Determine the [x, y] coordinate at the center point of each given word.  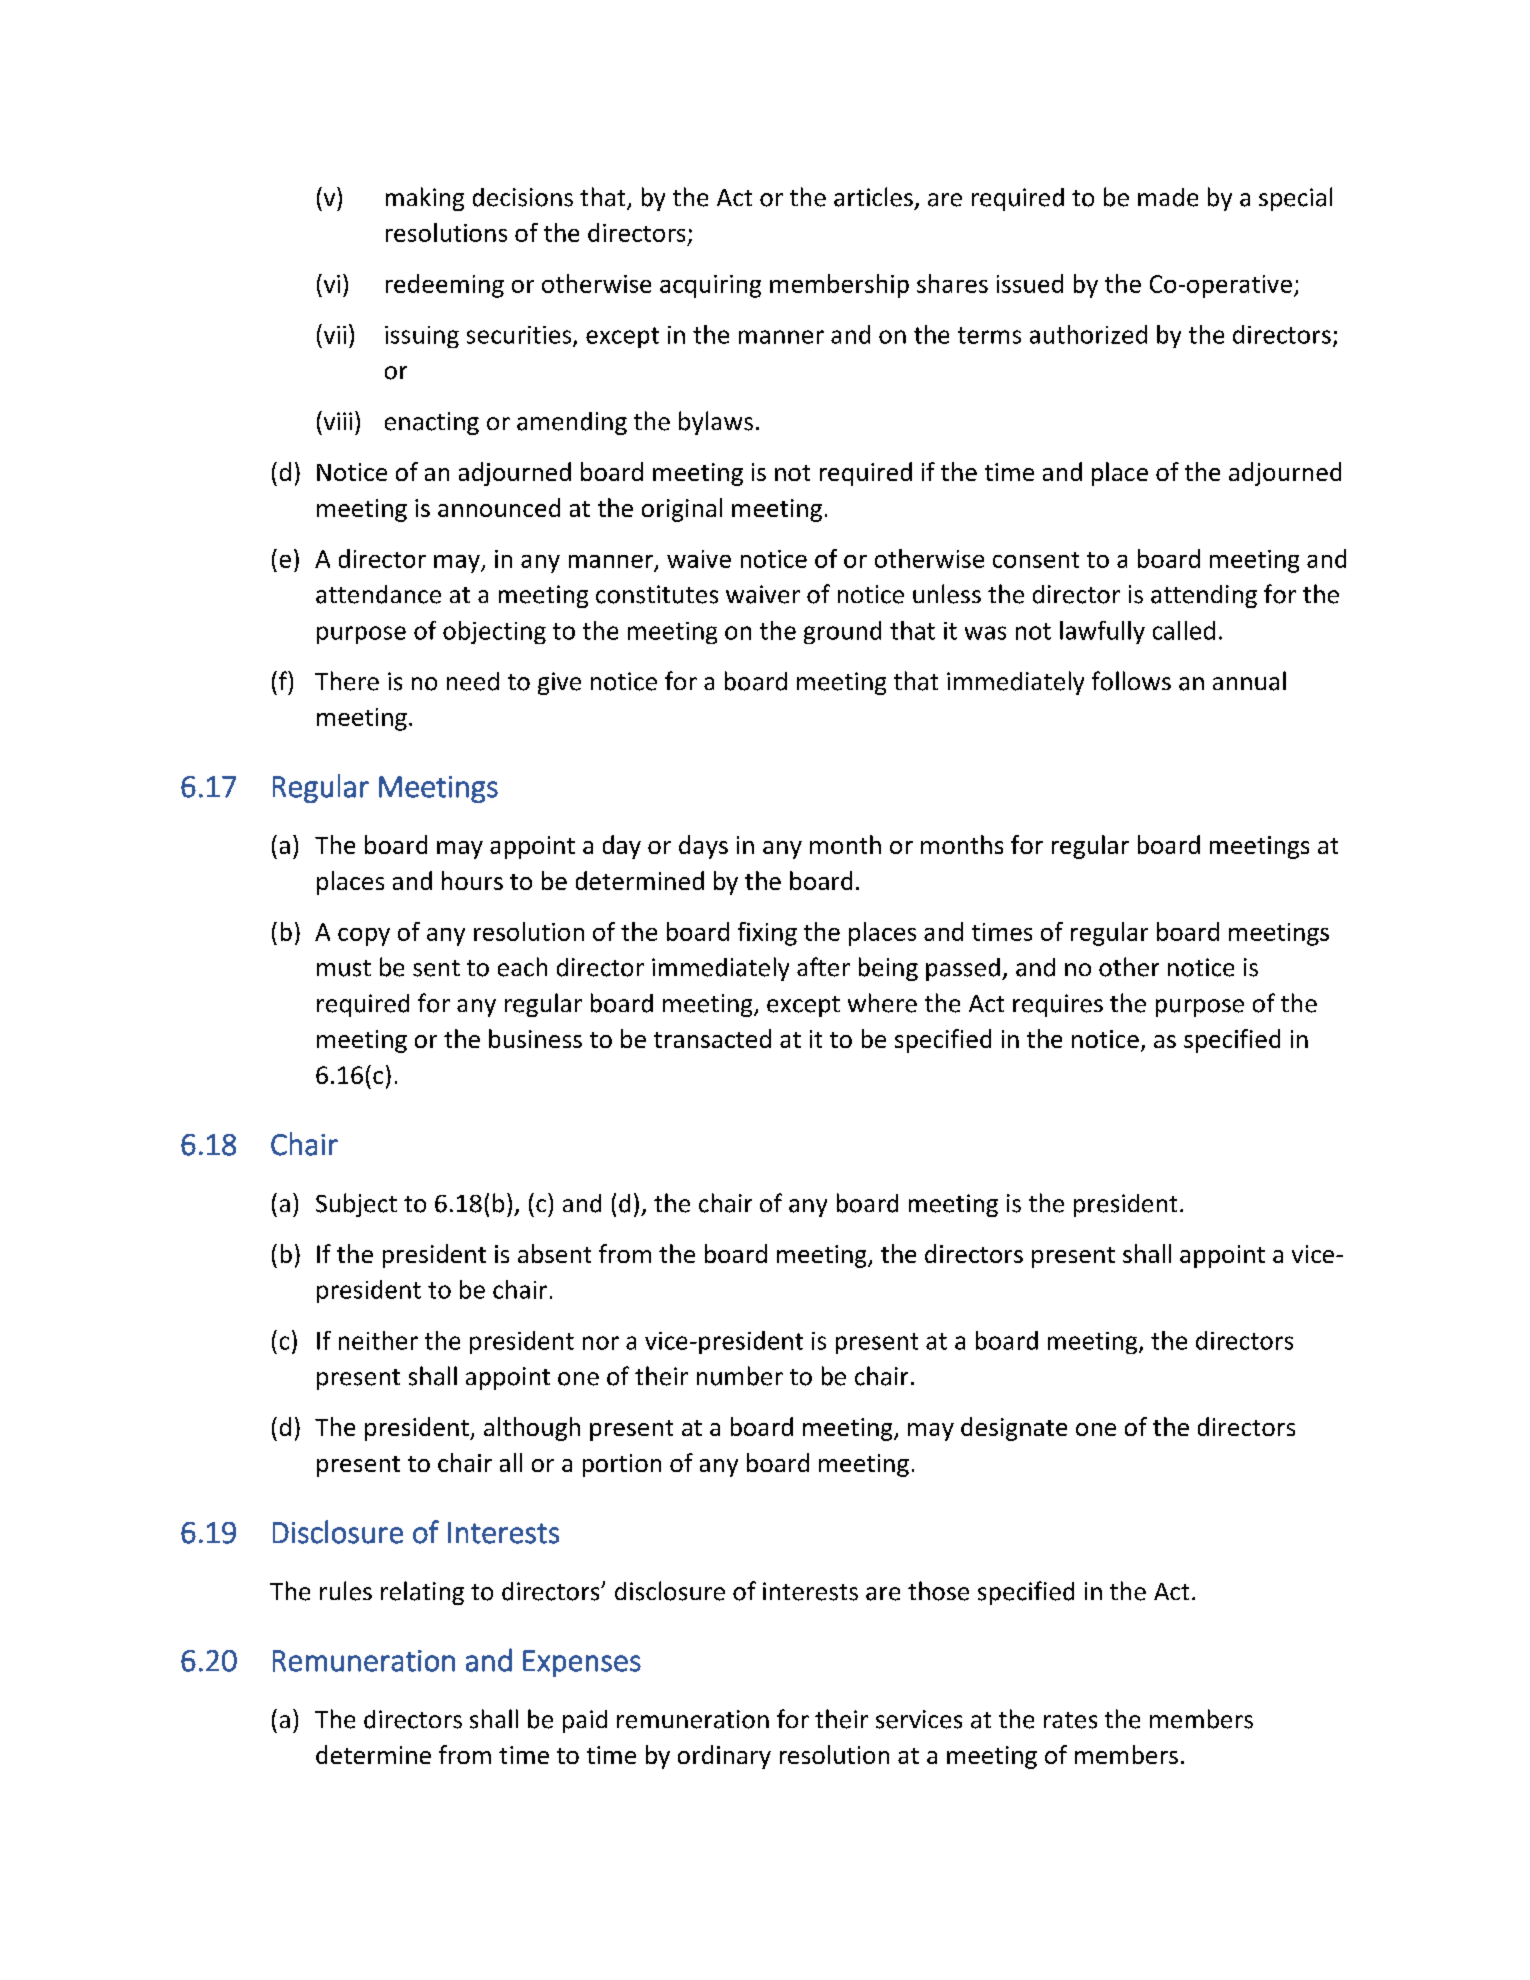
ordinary [724, 1757]
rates [1070, 1720]
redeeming [445, 286]
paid [585, 1721]
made [1168, 197]
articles [873, 197]
